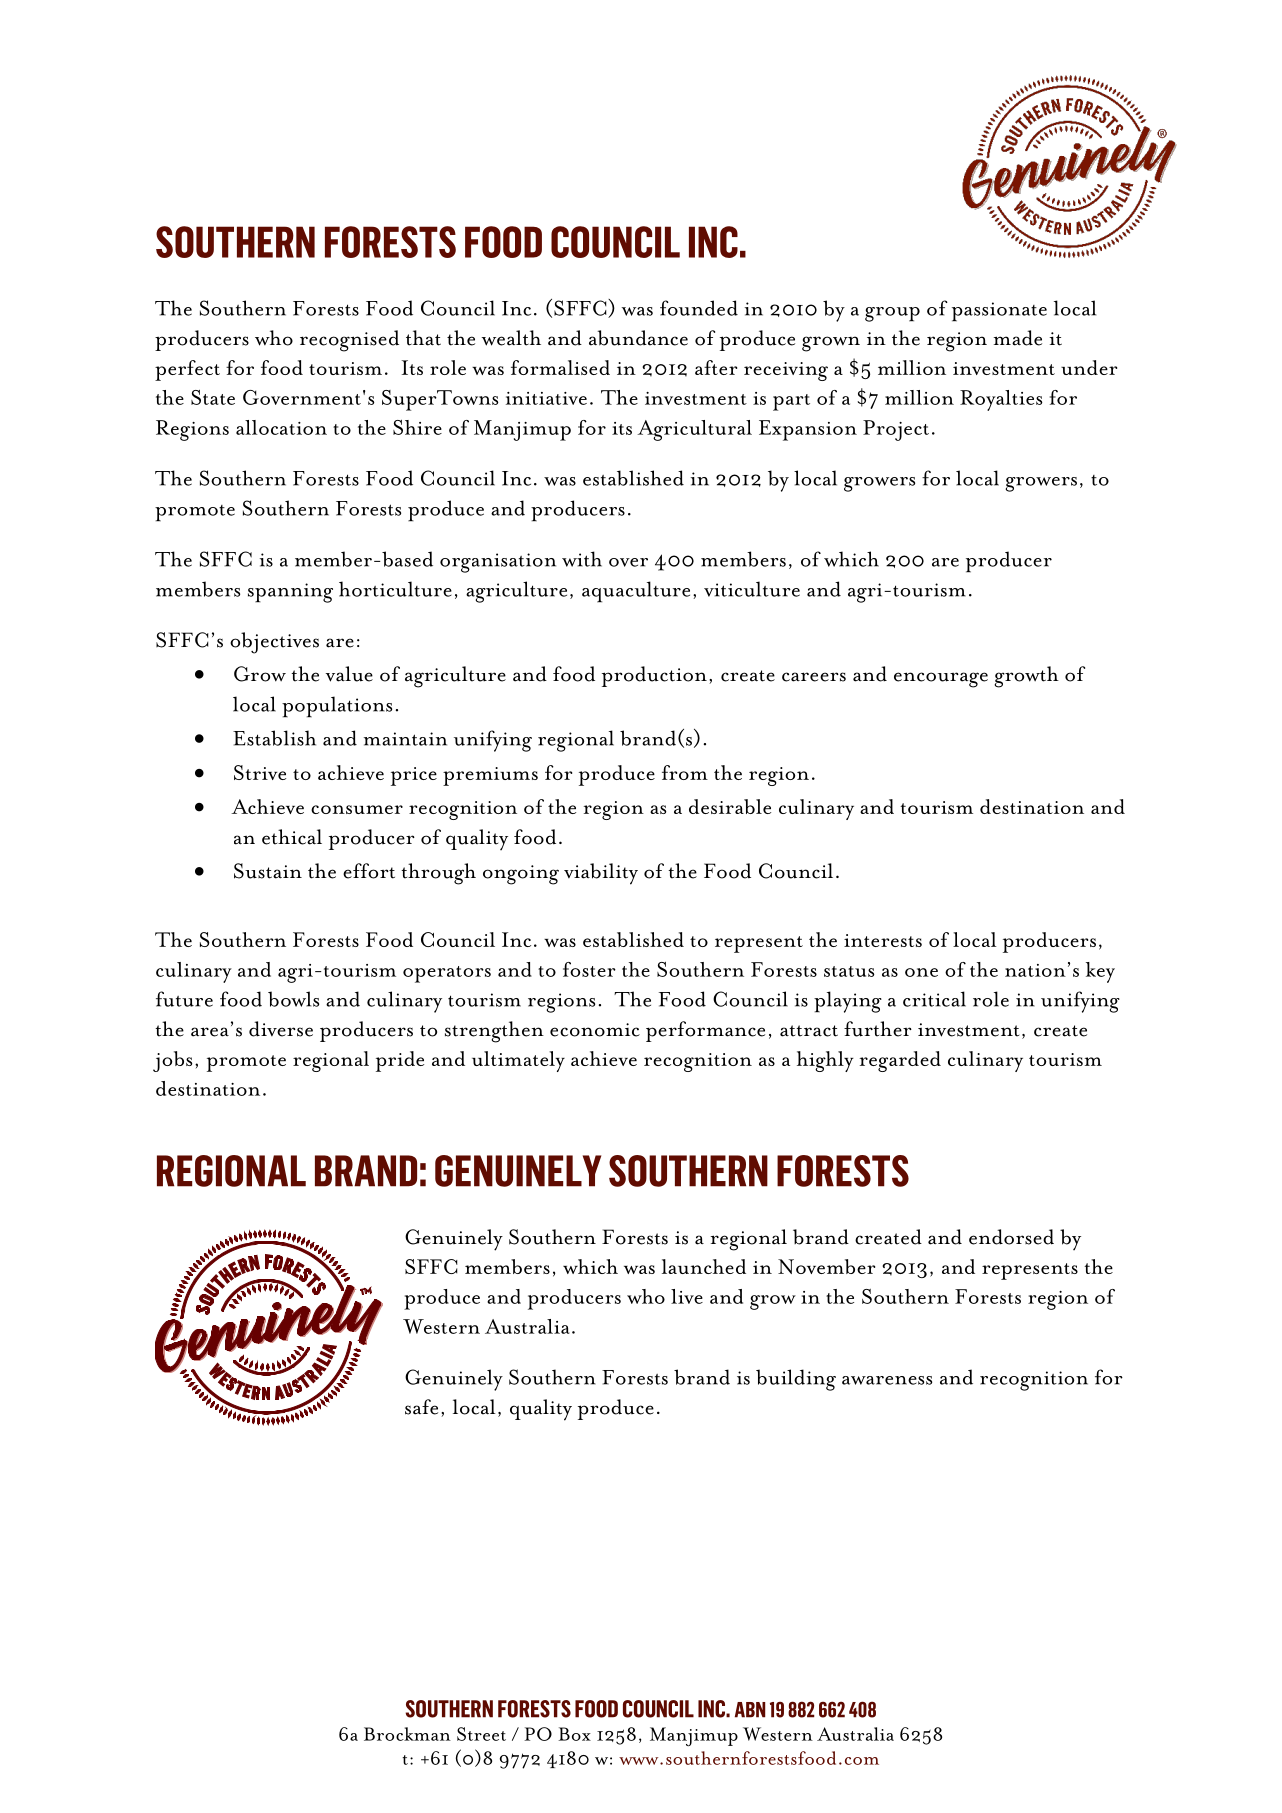 The width and height of the screenshot is (1282, 1813). Describe the element at coordinates (407, 1734) in the screenshot. I see `Brockman` at that location.
